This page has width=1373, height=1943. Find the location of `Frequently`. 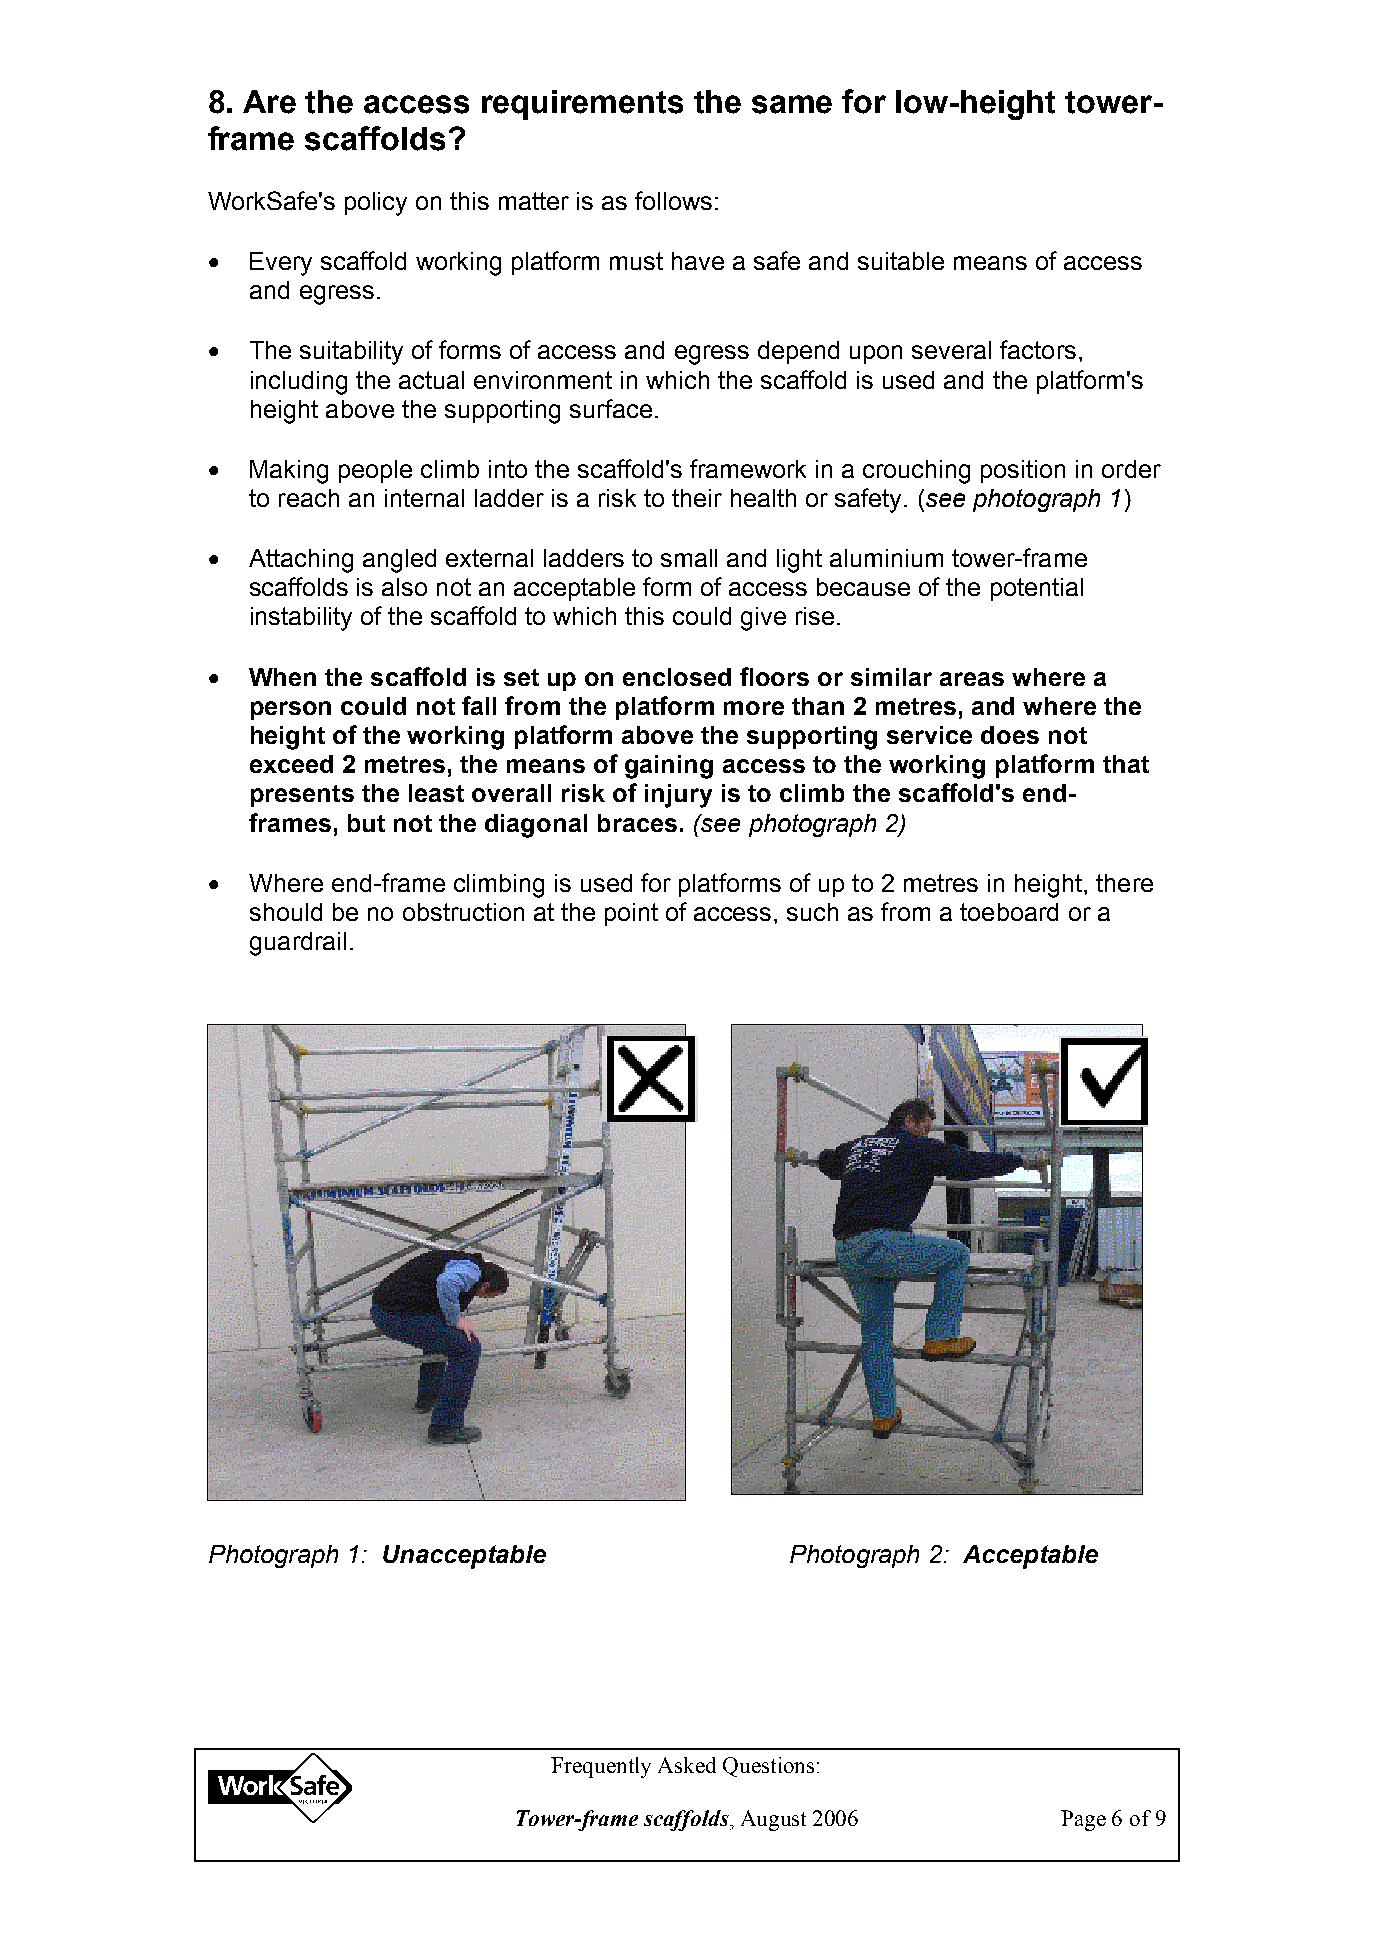

Frequently is located at coordinates (601, 1767).
